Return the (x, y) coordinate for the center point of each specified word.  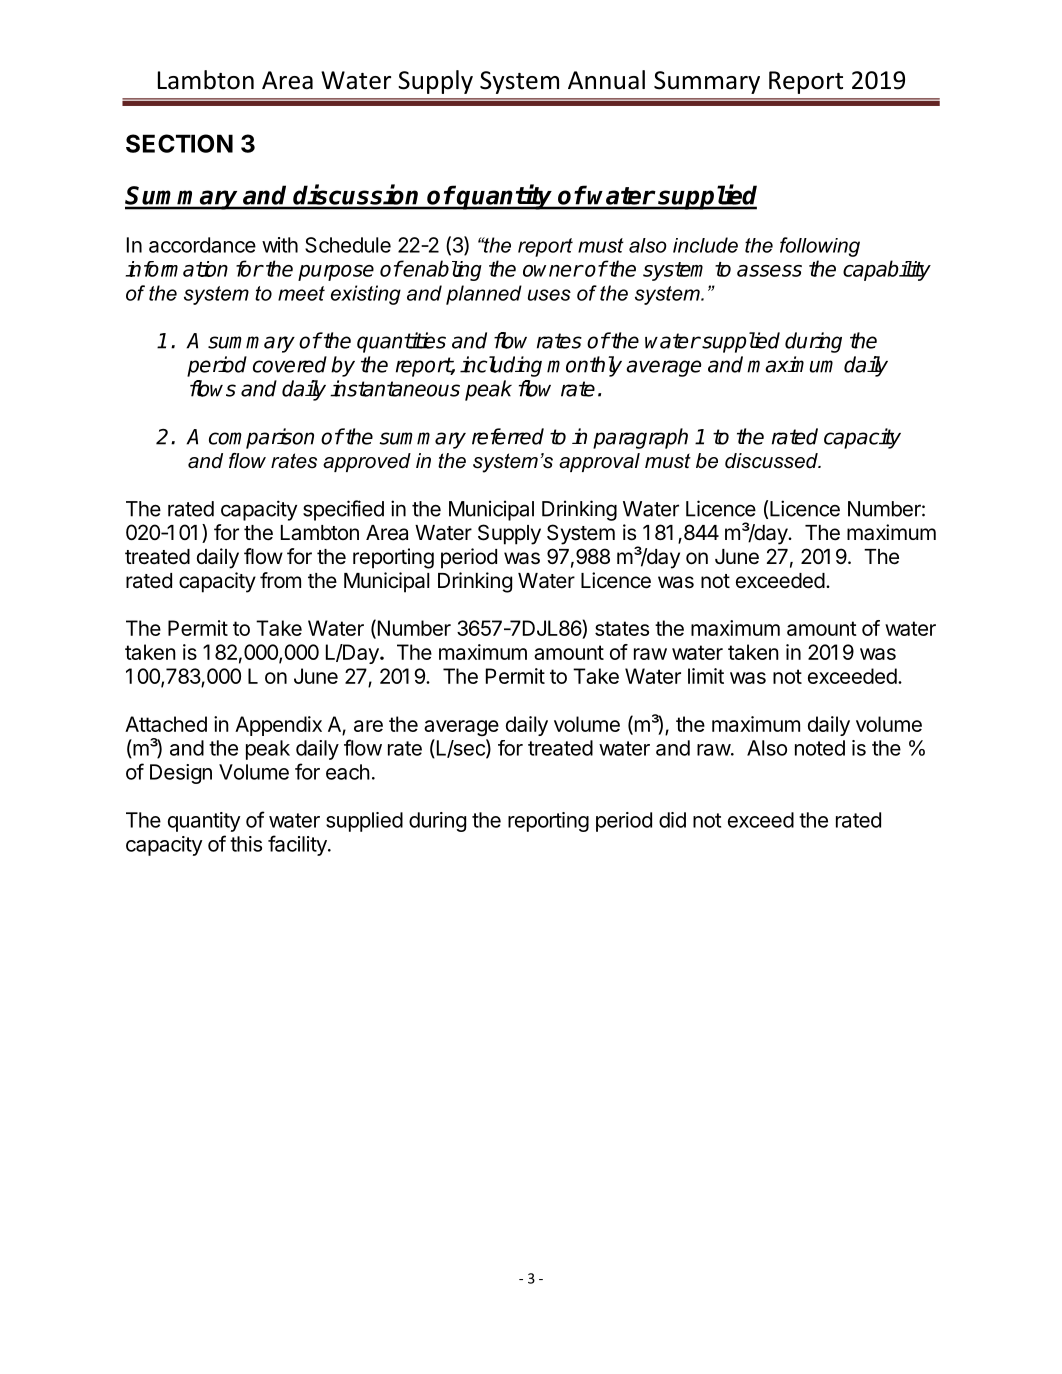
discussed (772, 461)
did (672, 820)
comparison (261, 438)
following (820, 247)
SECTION (179, 143)
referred (508, 436)
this (246, 844)
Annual (606, 80)
